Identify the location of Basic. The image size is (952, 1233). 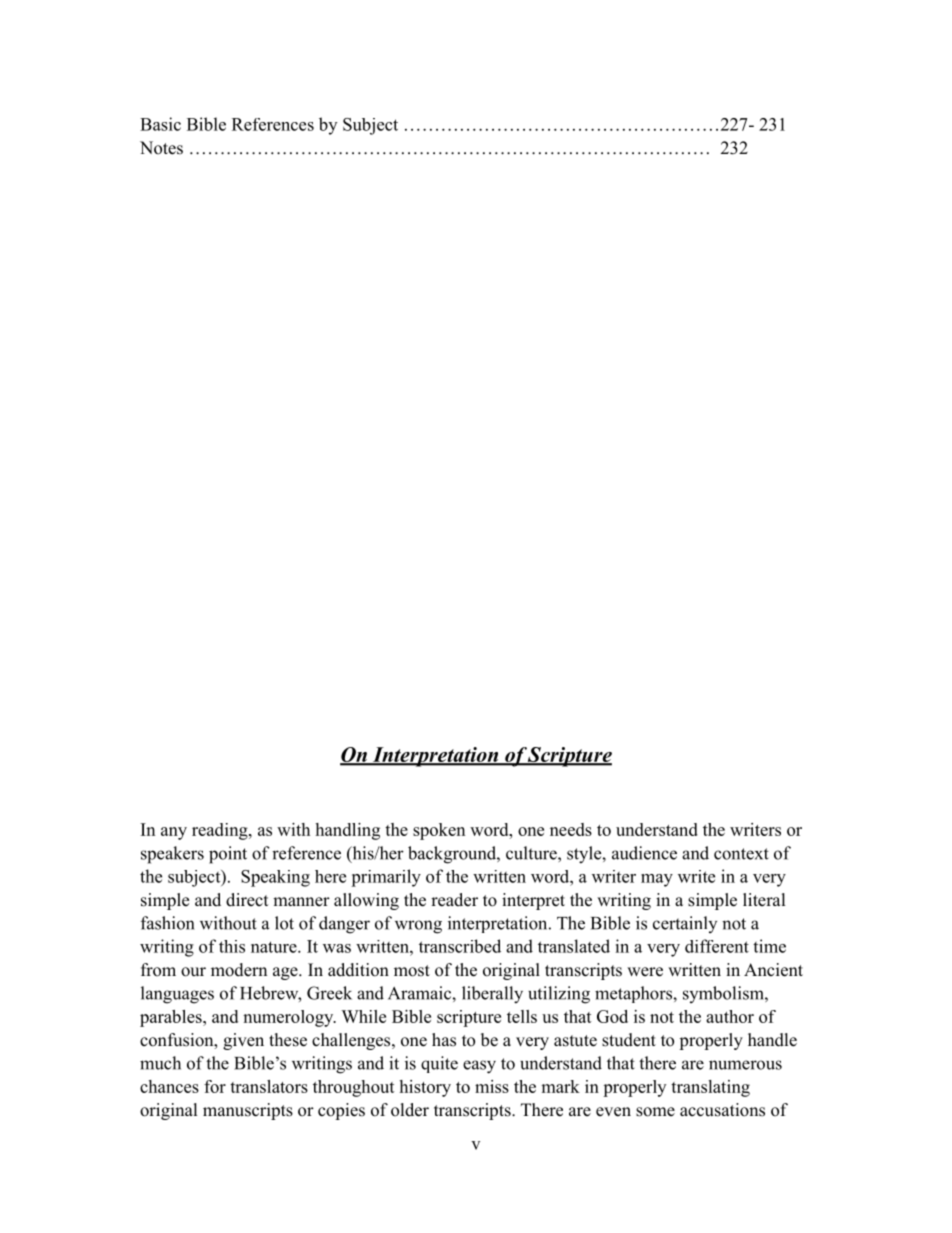
(160, 124).
